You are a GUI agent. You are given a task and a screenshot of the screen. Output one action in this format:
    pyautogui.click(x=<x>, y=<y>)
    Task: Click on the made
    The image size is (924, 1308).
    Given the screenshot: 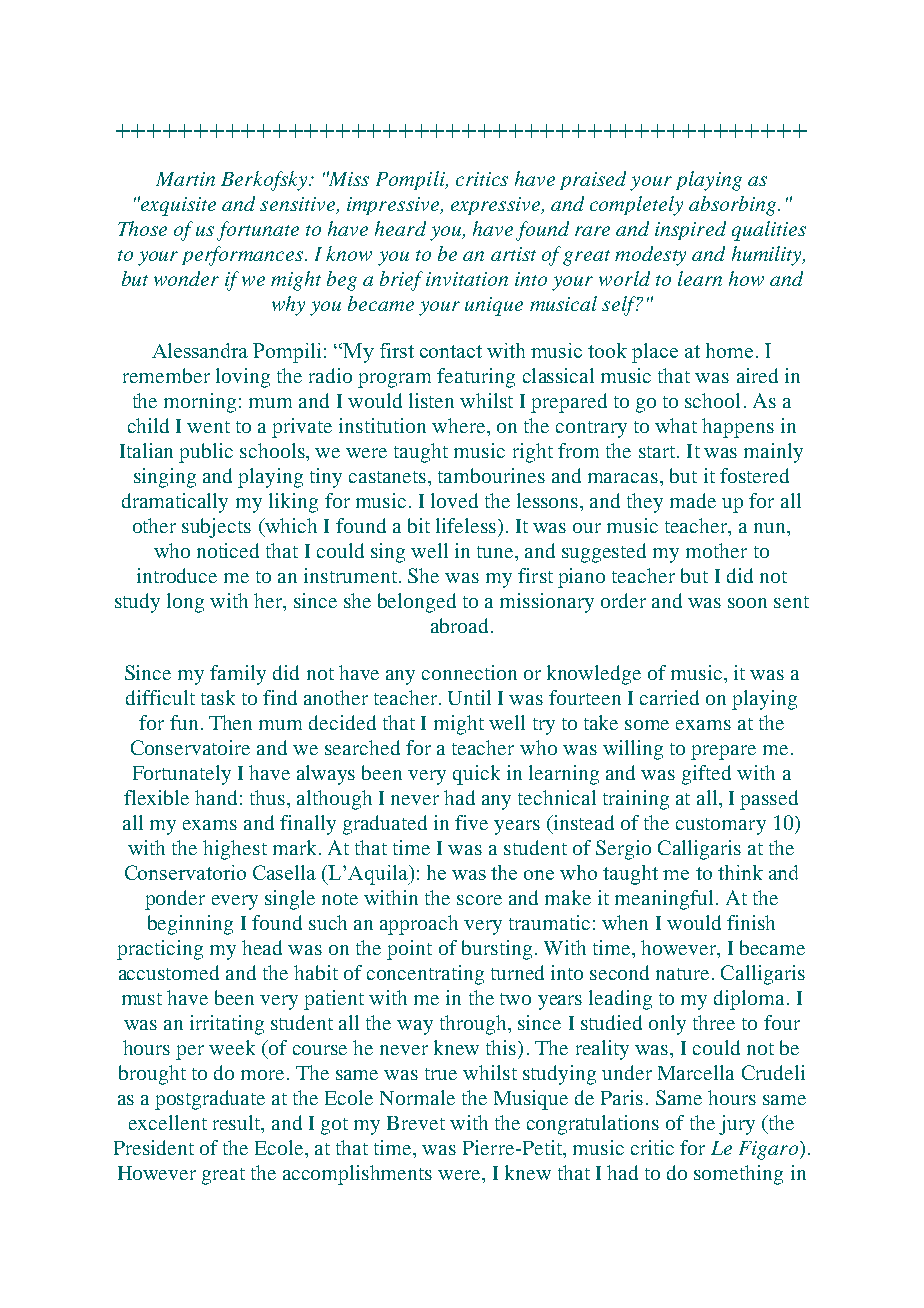 What is the action you would take?
    pyautogui.click(x=693, y=500)
